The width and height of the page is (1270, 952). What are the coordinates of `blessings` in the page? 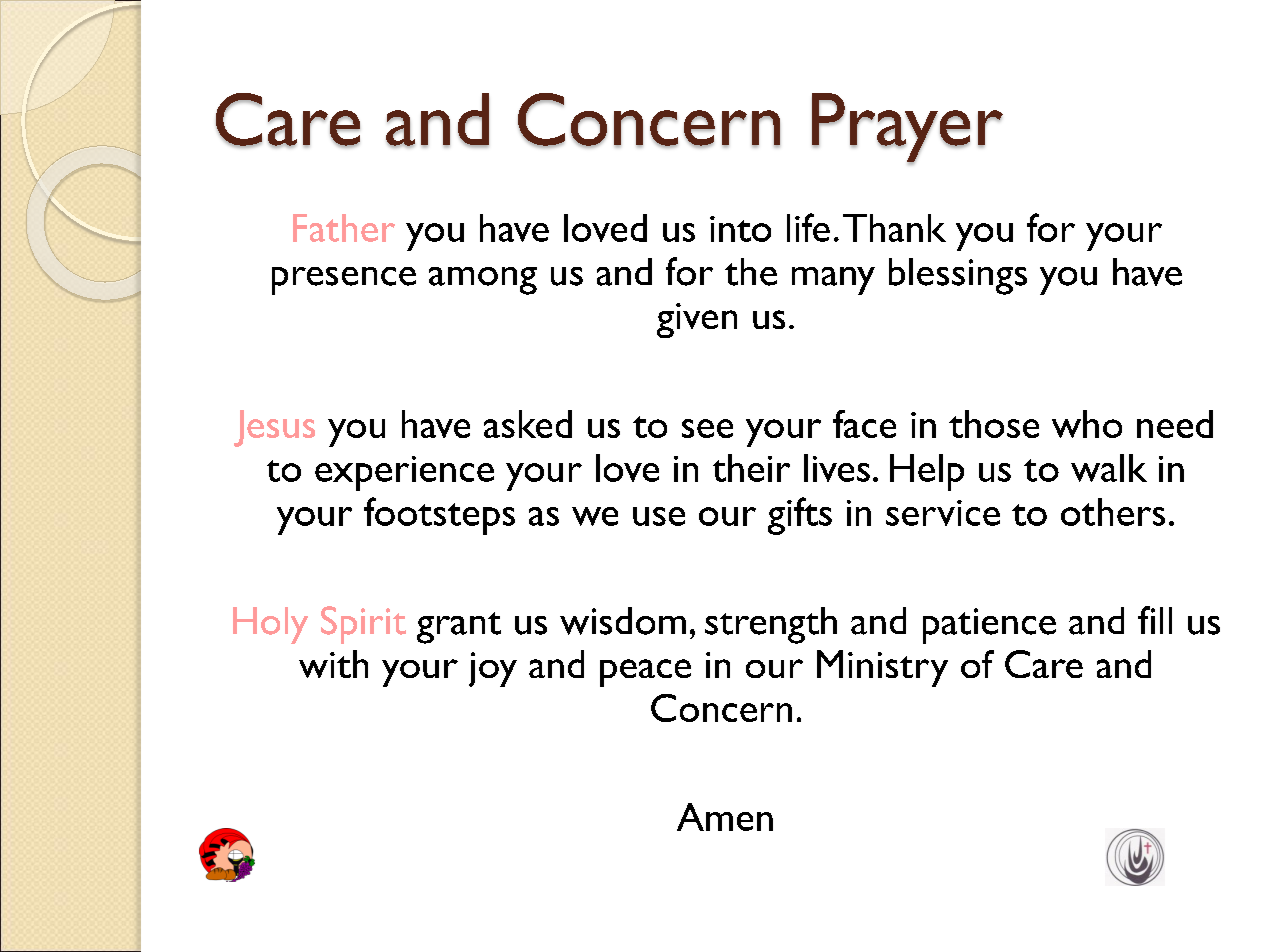 It's located at (958, 276).
